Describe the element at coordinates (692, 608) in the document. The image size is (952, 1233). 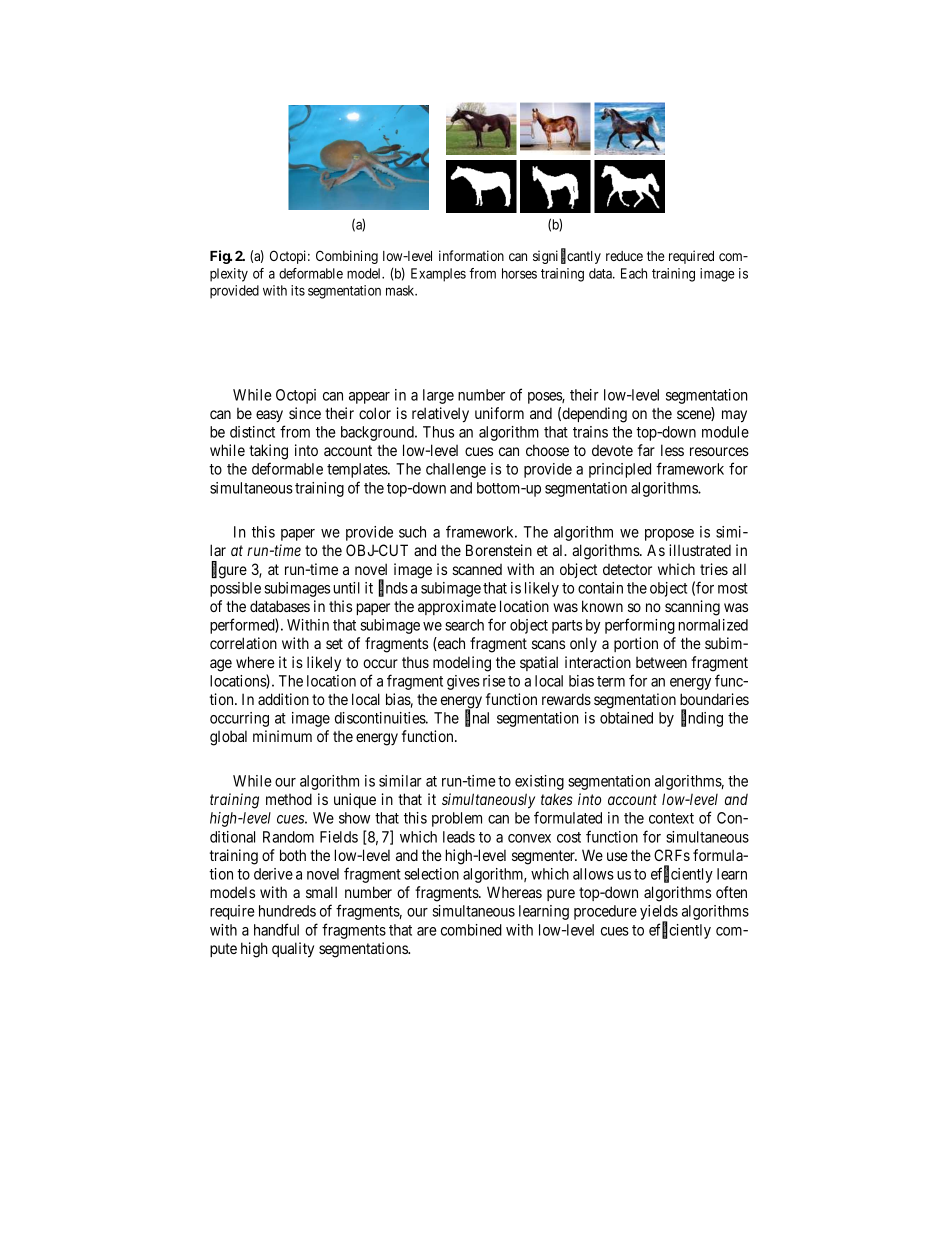
I see `scanning` at that location.
